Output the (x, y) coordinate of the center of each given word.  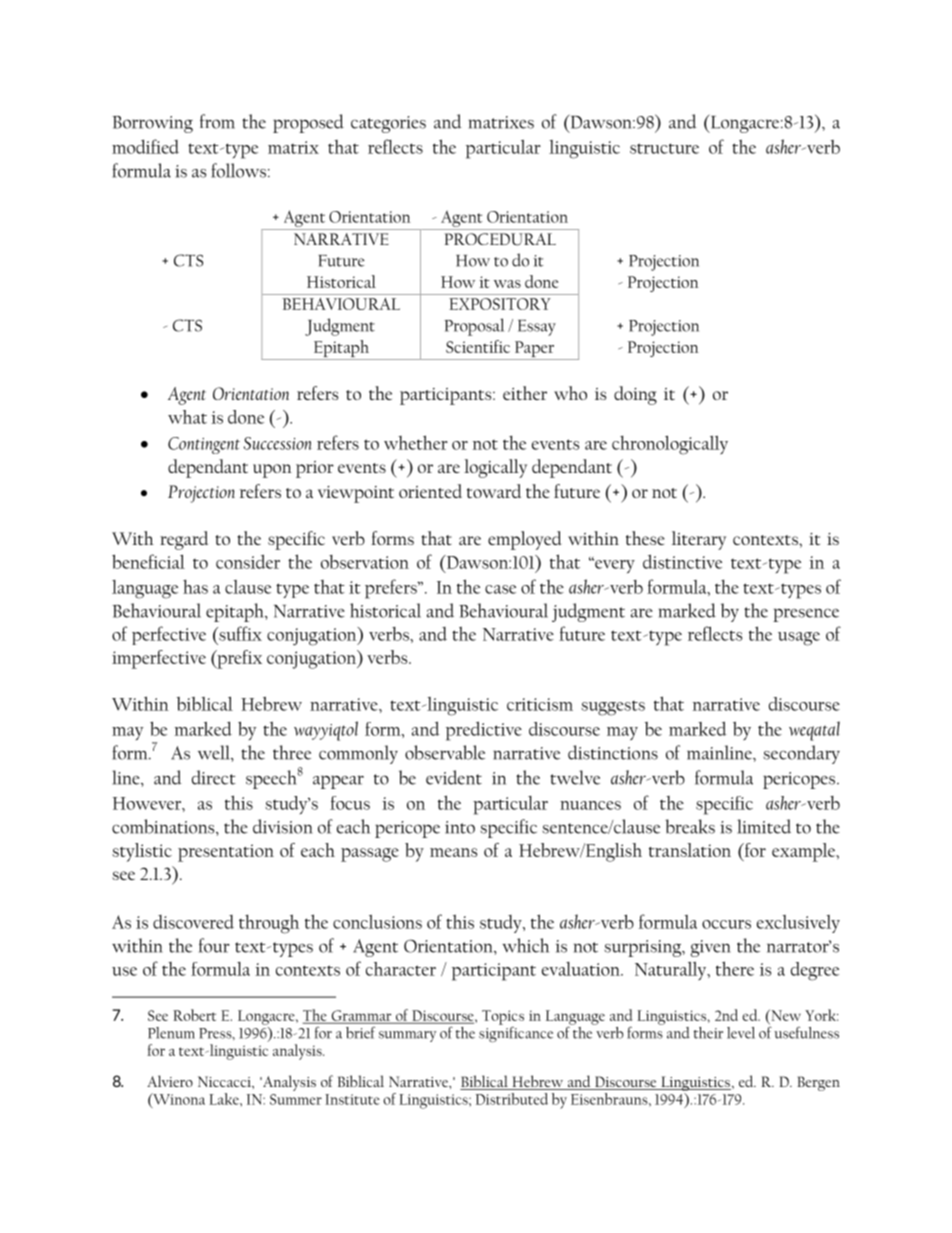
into (460, 827)
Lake (225, 1099)
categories (388, 124)
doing (635, 395)
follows (238, 170)
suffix (239, 633)
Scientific (478, 346)
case (500, 589)
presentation (226, 853)
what (187, 417)
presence (806, 615)
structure (664, 148)
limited (764, 826)
